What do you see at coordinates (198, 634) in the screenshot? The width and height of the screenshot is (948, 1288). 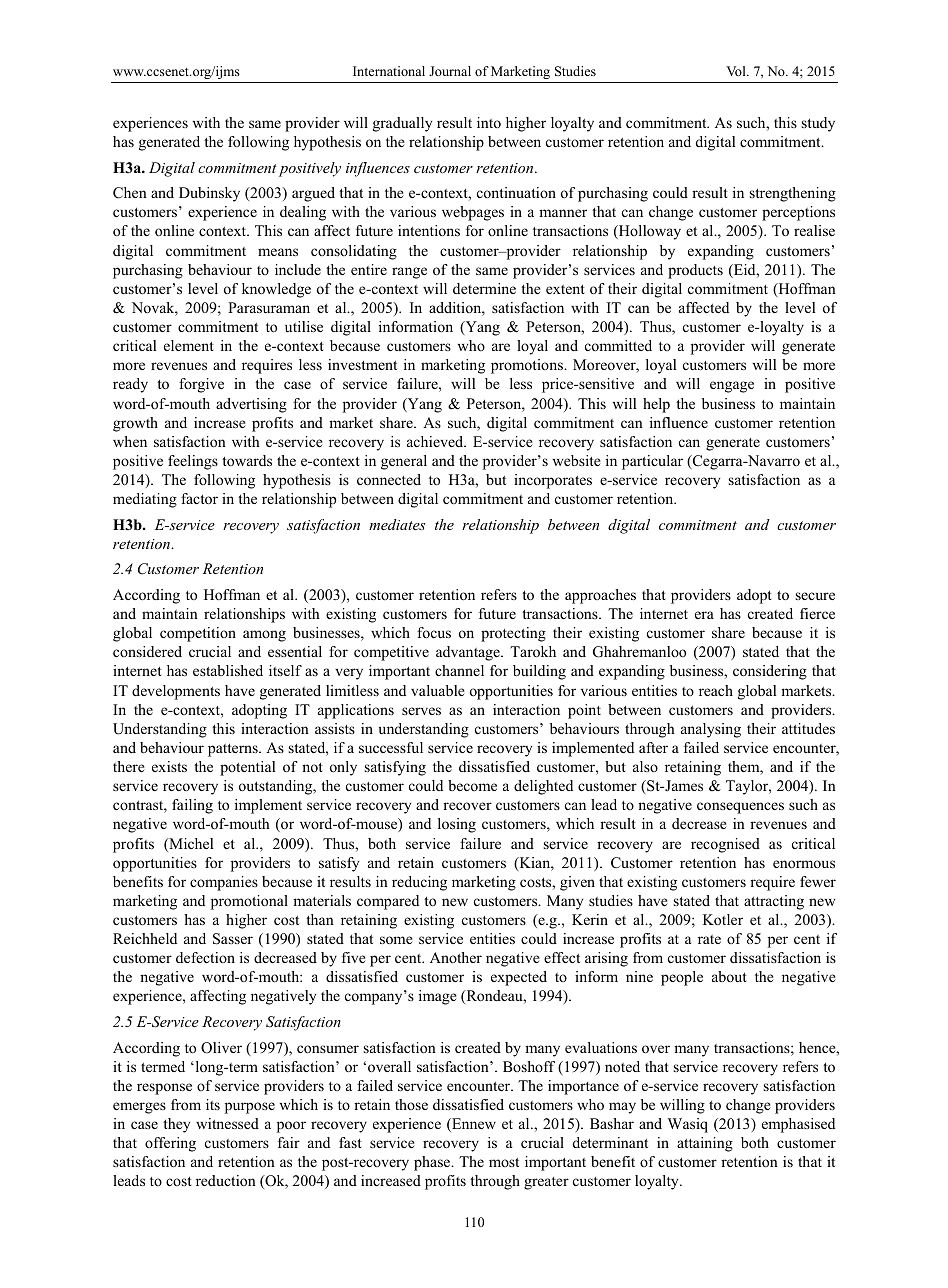 I see `competition` at bounding box center [198, 634].
